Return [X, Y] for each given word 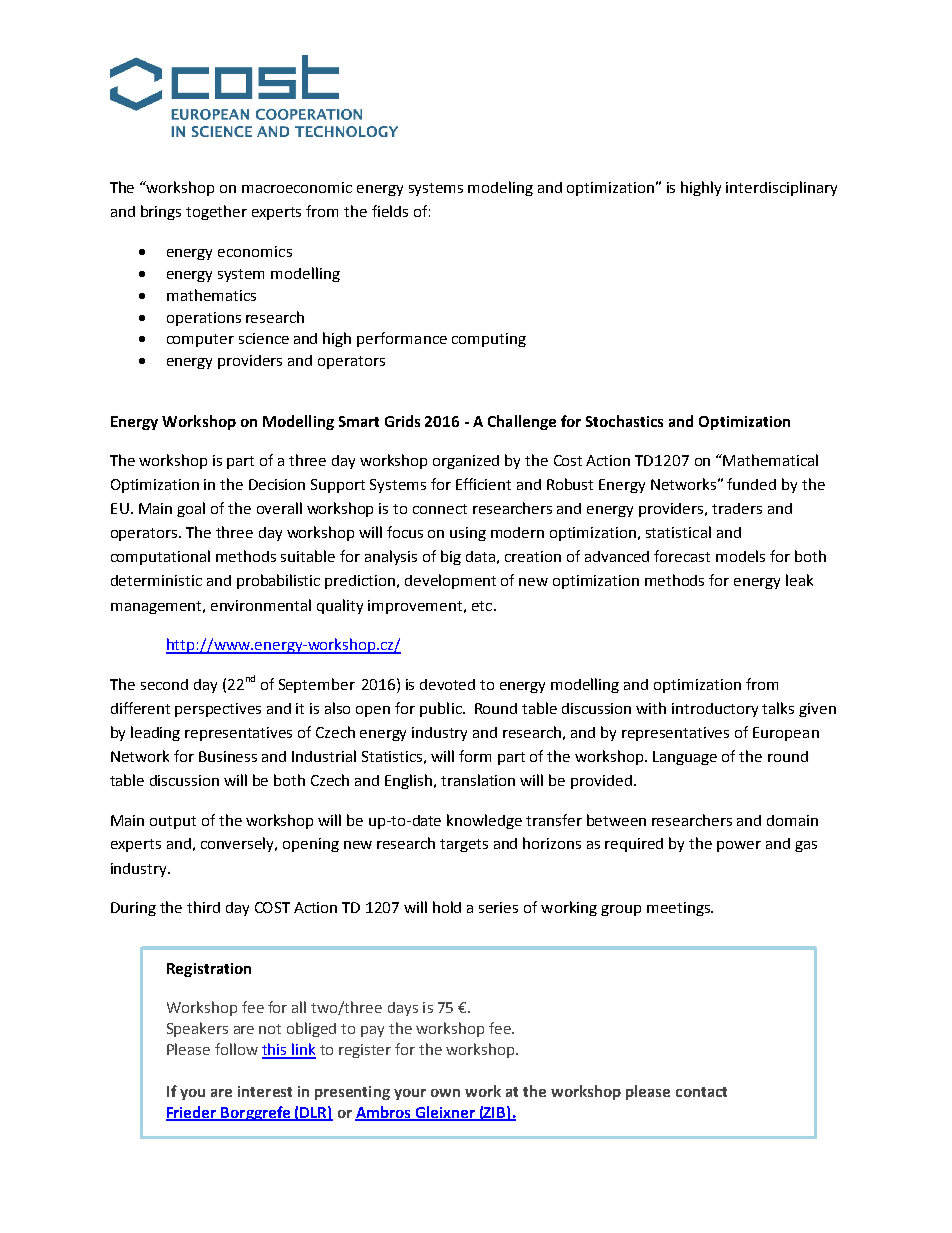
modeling [500, 188]
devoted [447, 684]
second [164, 684]
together [216, 212]
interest [265, 1091]
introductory [715, 710]
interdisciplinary [781, 188]
